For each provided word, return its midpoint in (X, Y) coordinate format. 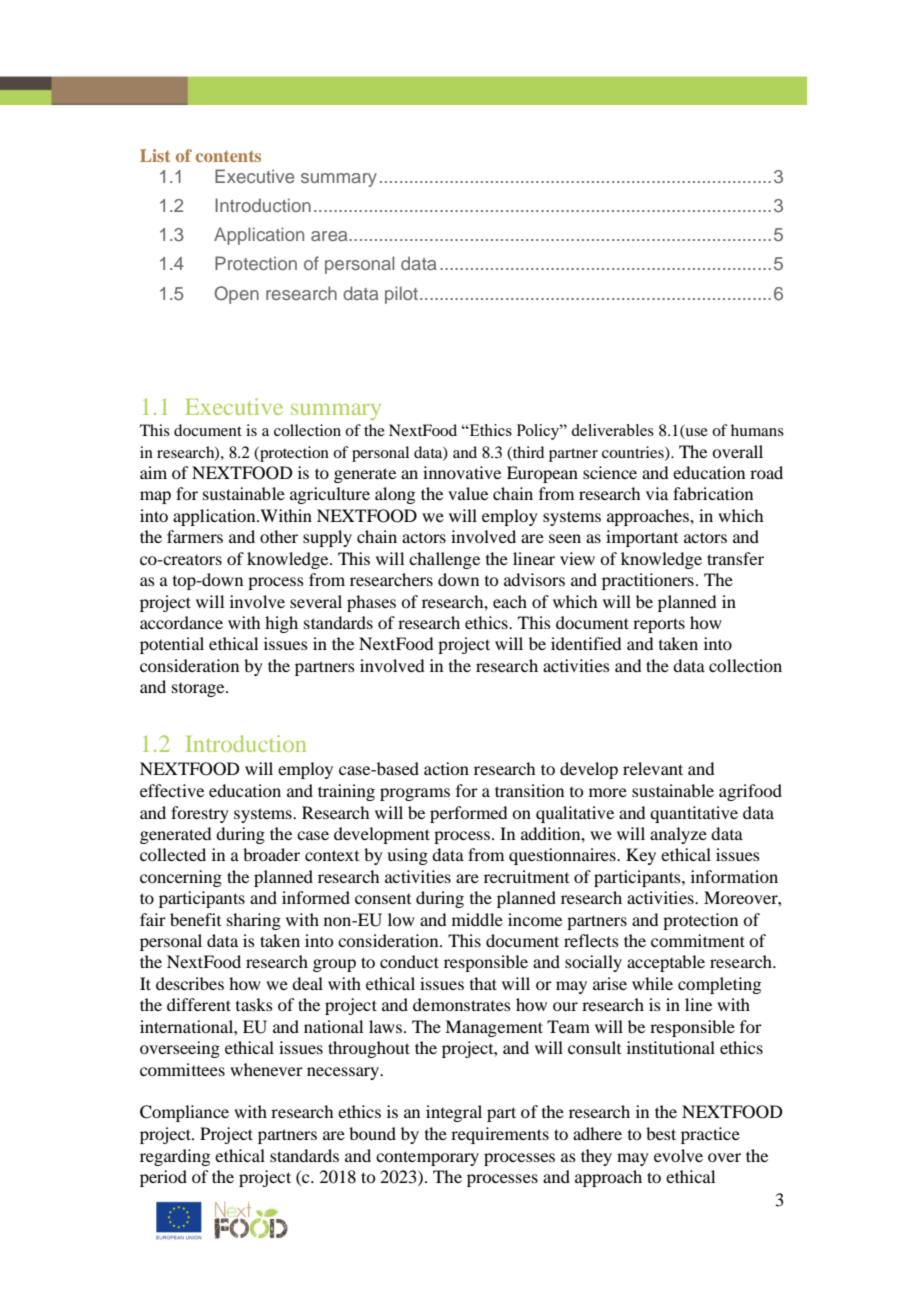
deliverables (612, 430)
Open (236, 295)
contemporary (427, 1158)
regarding (175, 1157)
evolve (678, 1155)
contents (228, 156)
